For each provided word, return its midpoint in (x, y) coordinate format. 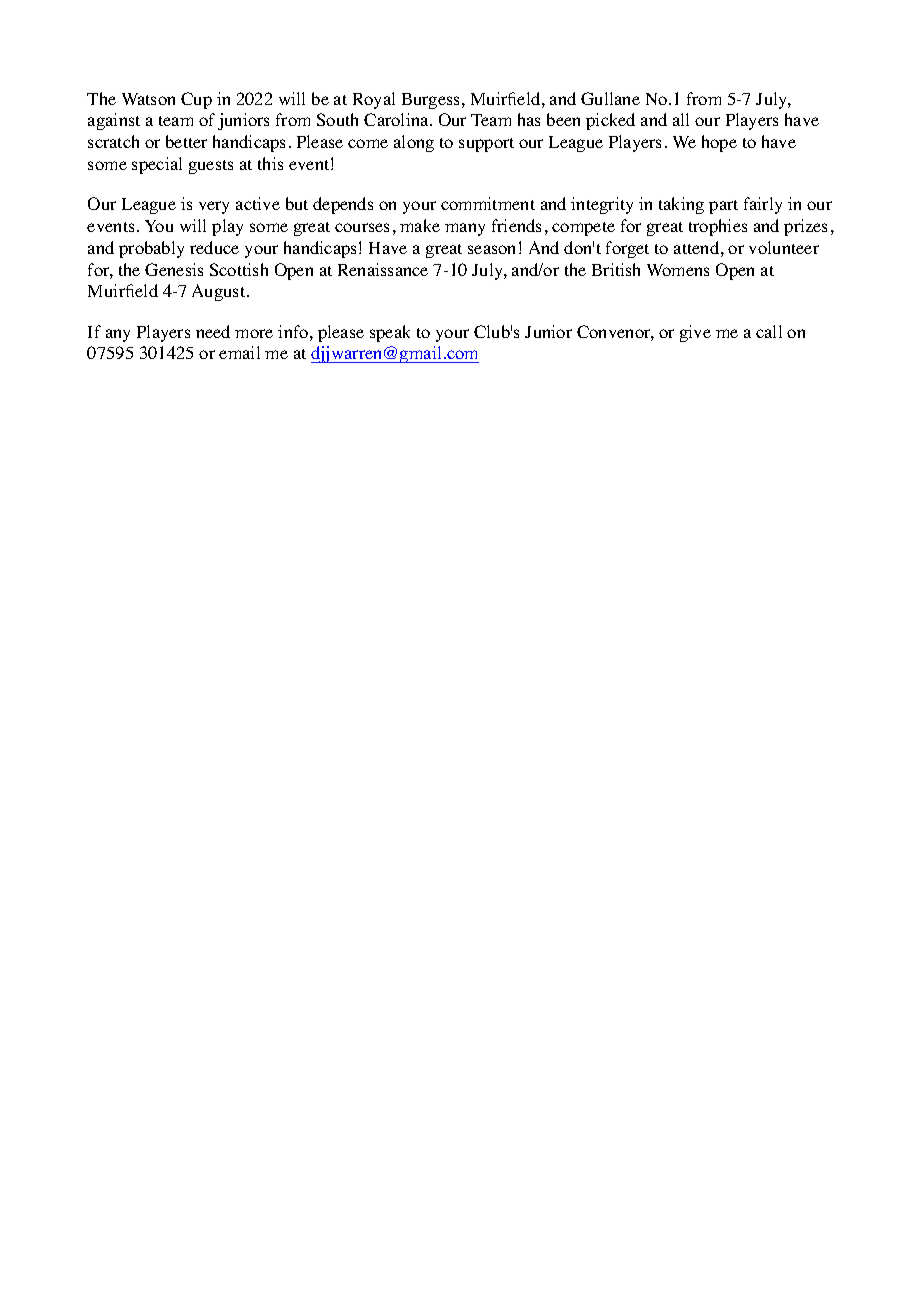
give (695, 333)
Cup (196, 100)
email (239, 352)
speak (390, 333)
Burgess (432, 101)
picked (610, 121)
